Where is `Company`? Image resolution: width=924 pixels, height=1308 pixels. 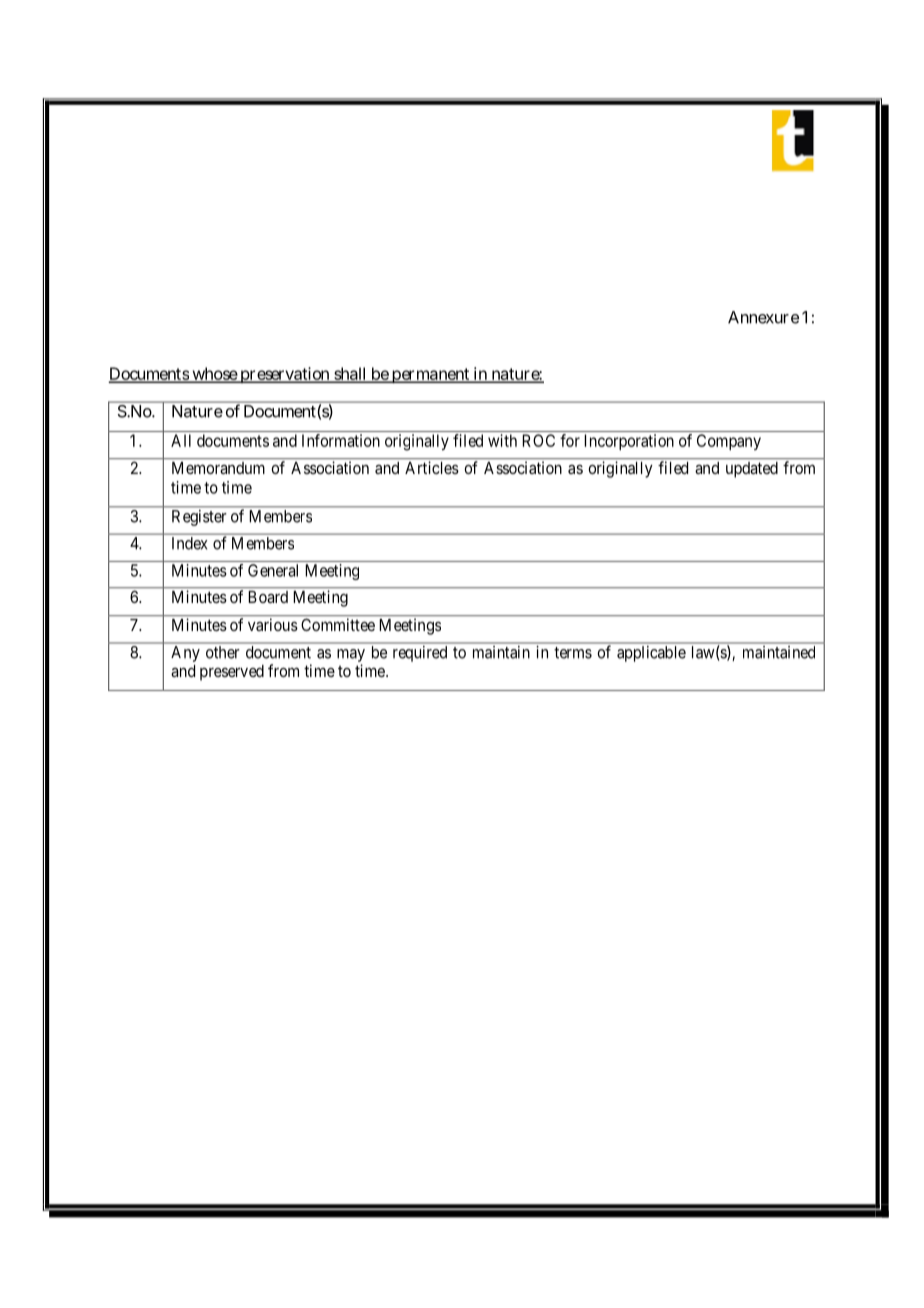
Company is located at coordinates (729, 442).
